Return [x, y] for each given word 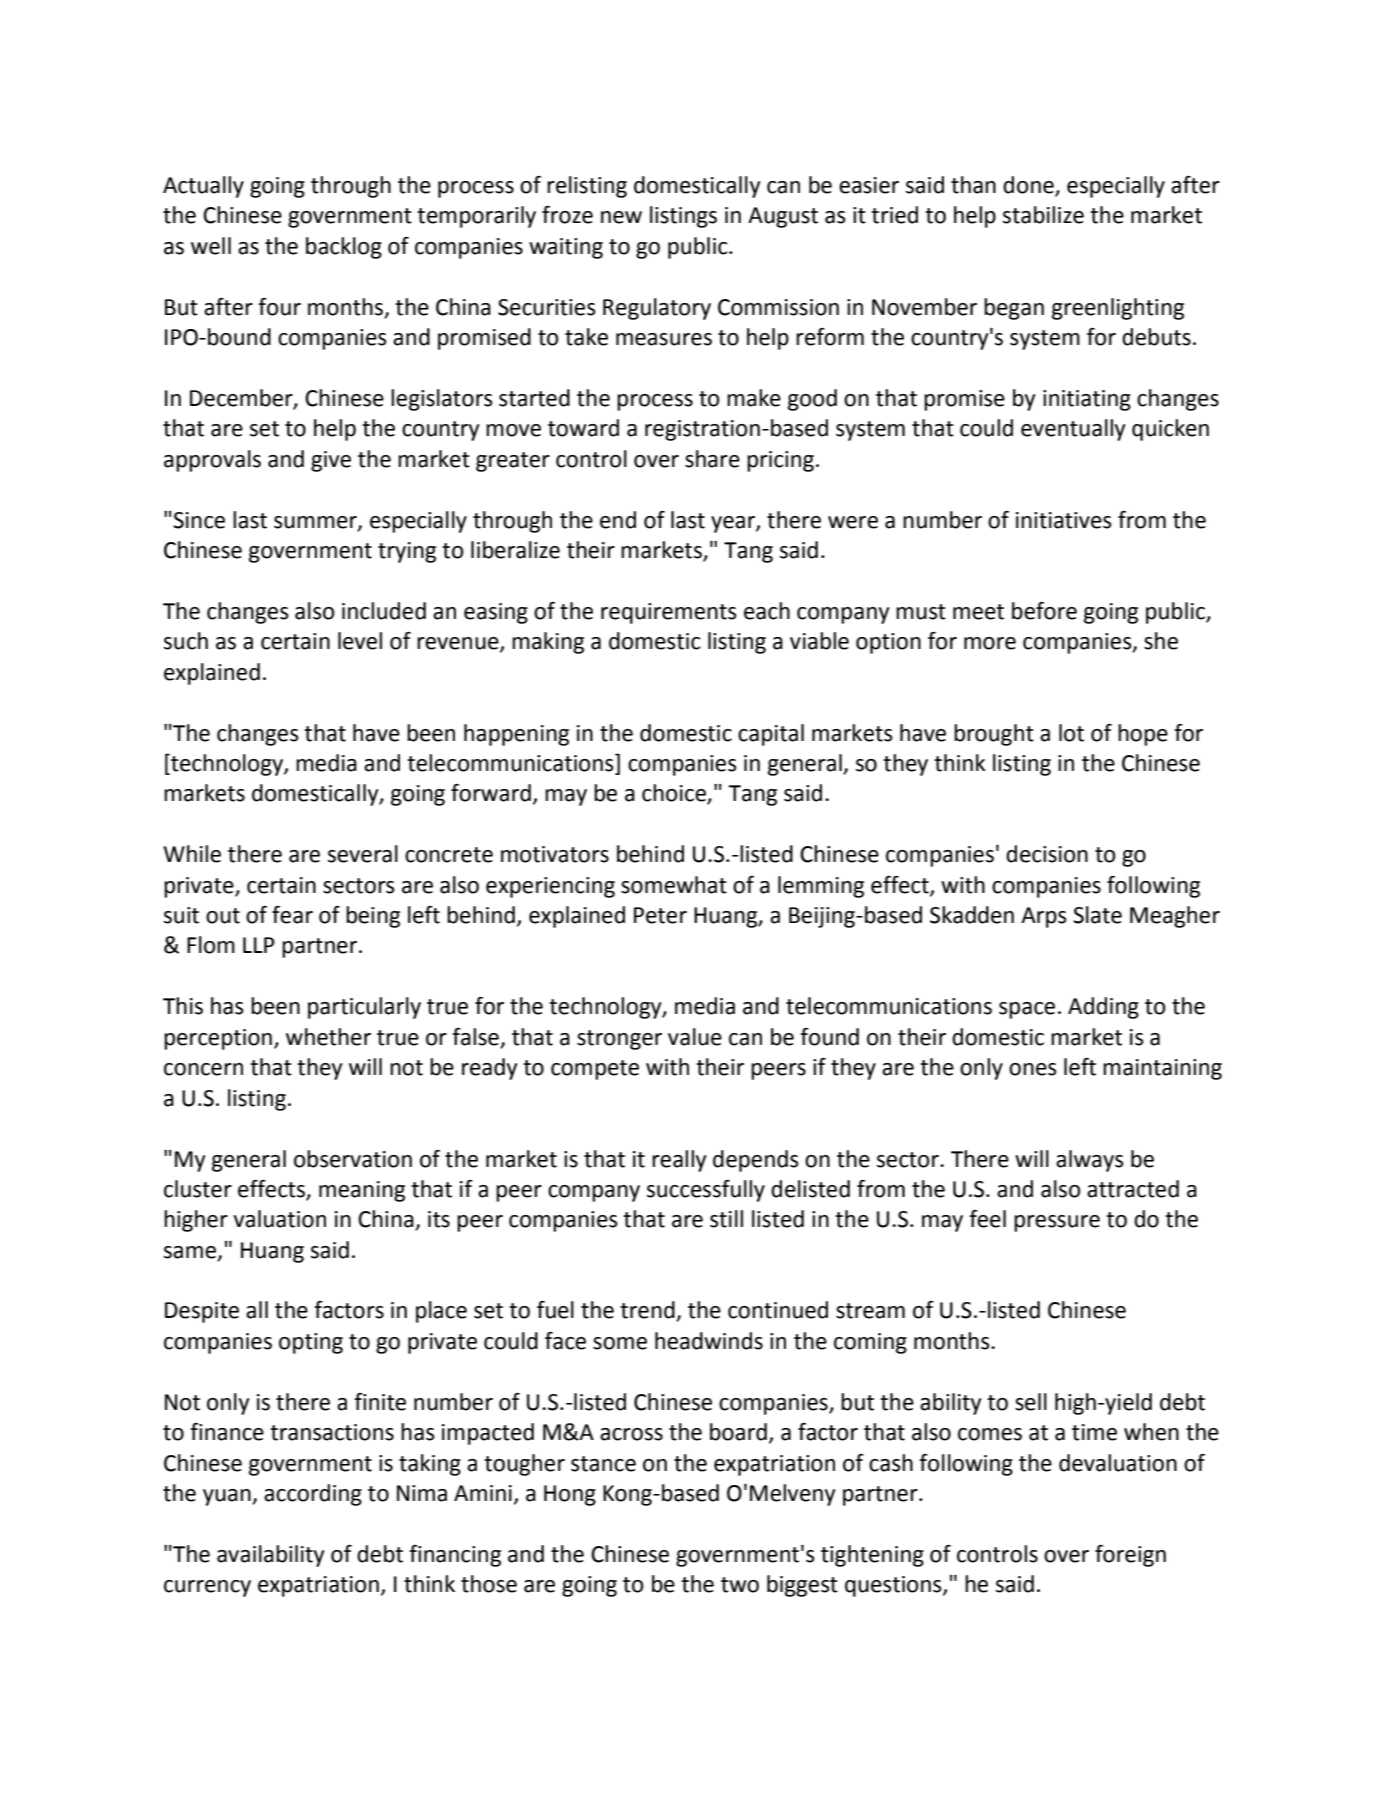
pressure [1057, 1223]
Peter [660, 915]
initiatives [1064, 520]
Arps [1044, 917]
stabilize [1043, 215]
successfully [706, 1191]
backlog [344, 248]
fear [292, 915]
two [740, 1585]
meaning [362, 1191]
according [313, 1495]
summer [316, 523]
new [621, 217]
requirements [669, 613]
